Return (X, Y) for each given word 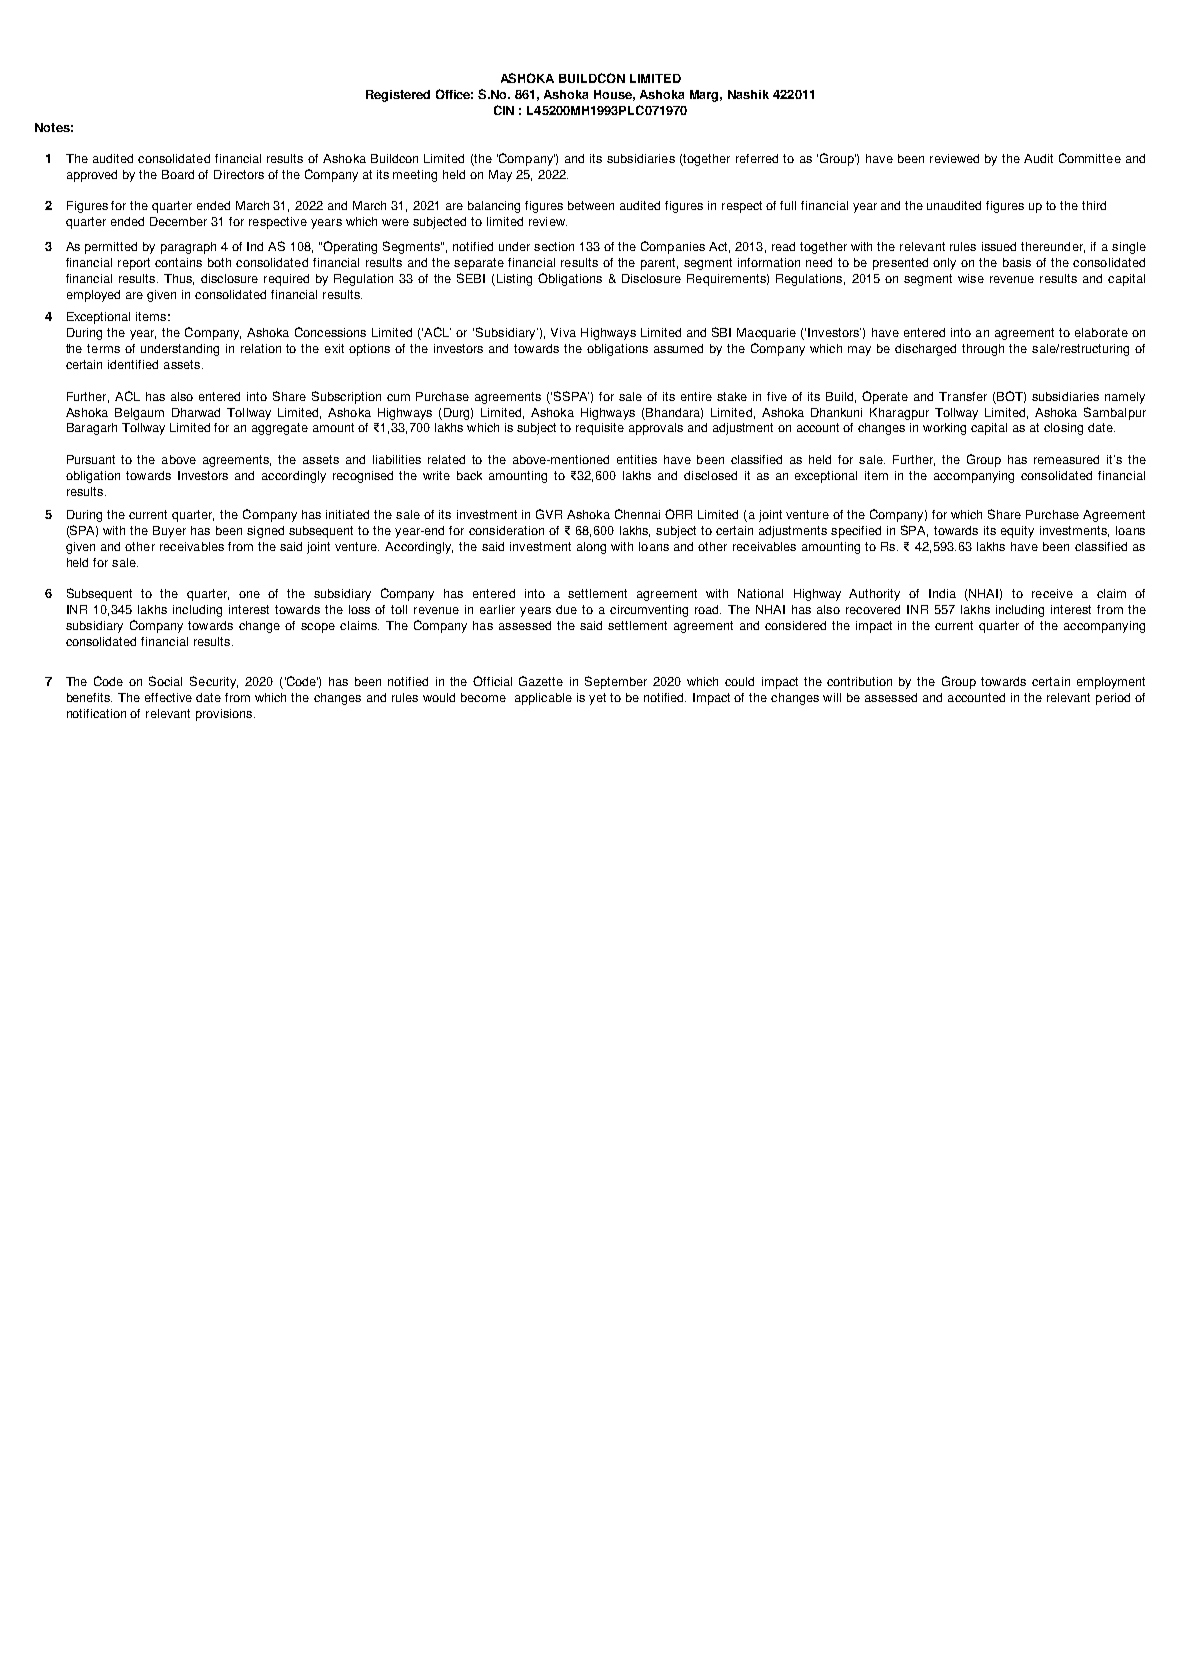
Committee (1090, 158)
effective (168, 697)
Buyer (169, 532)
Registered (398, 96)
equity (1017, 532)
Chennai (637, 514)
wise (971, 278)
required (286, 280)
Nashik (748, 94)
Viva (563, 332)
